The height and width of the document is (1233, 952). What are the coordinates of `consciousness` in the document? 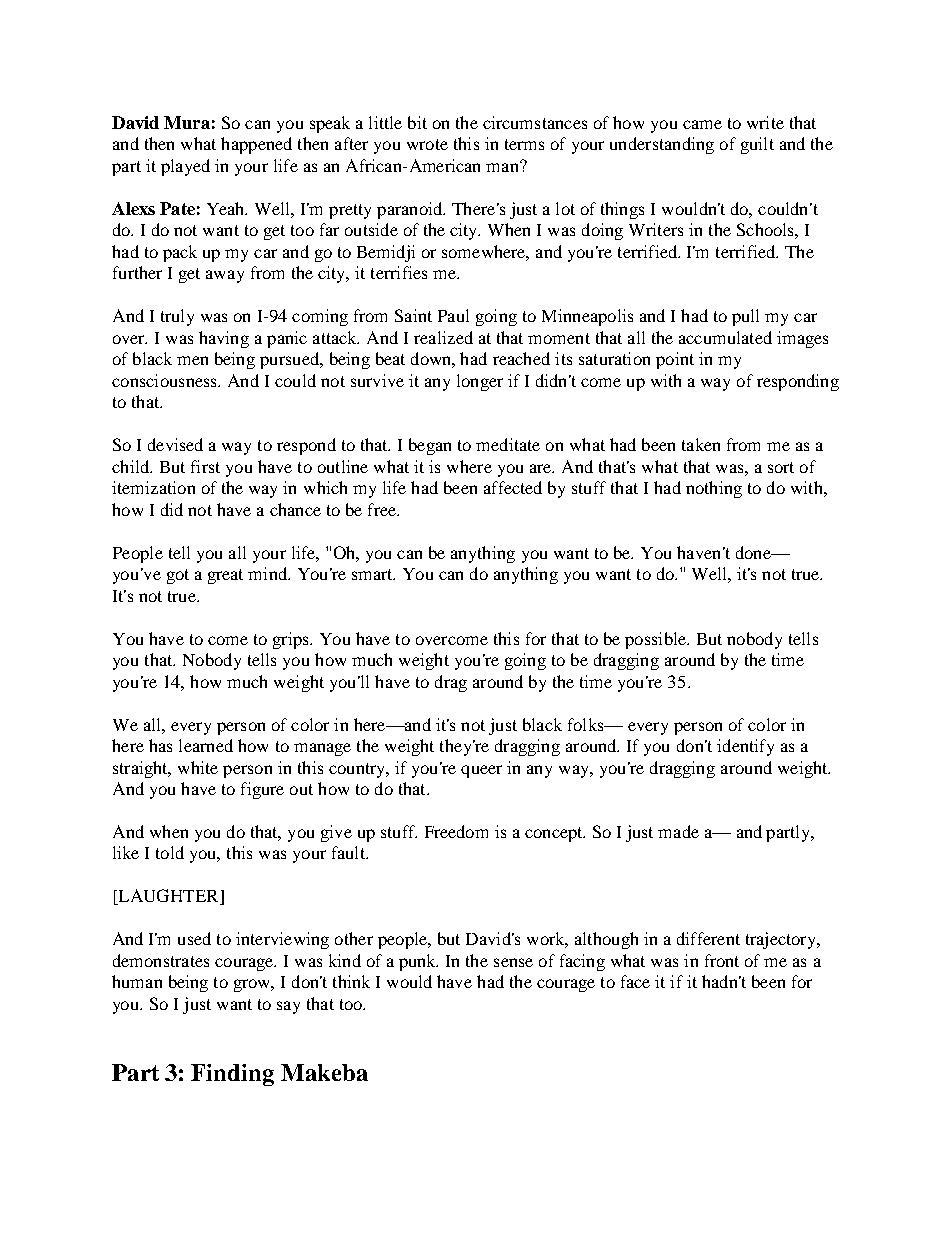 It's located at (165, 380).
